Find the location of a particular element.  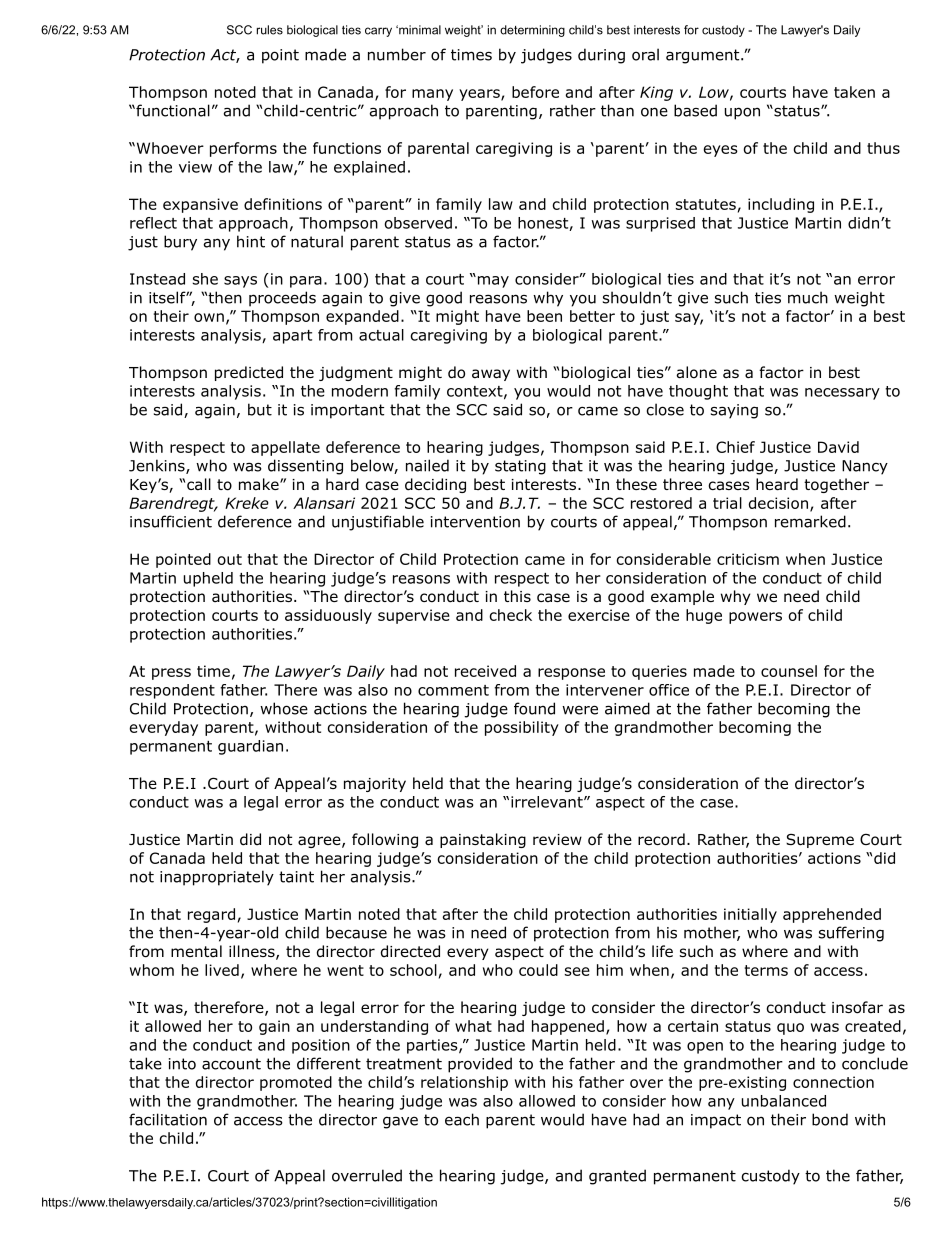

each is located at coordinates (462, 1119).
